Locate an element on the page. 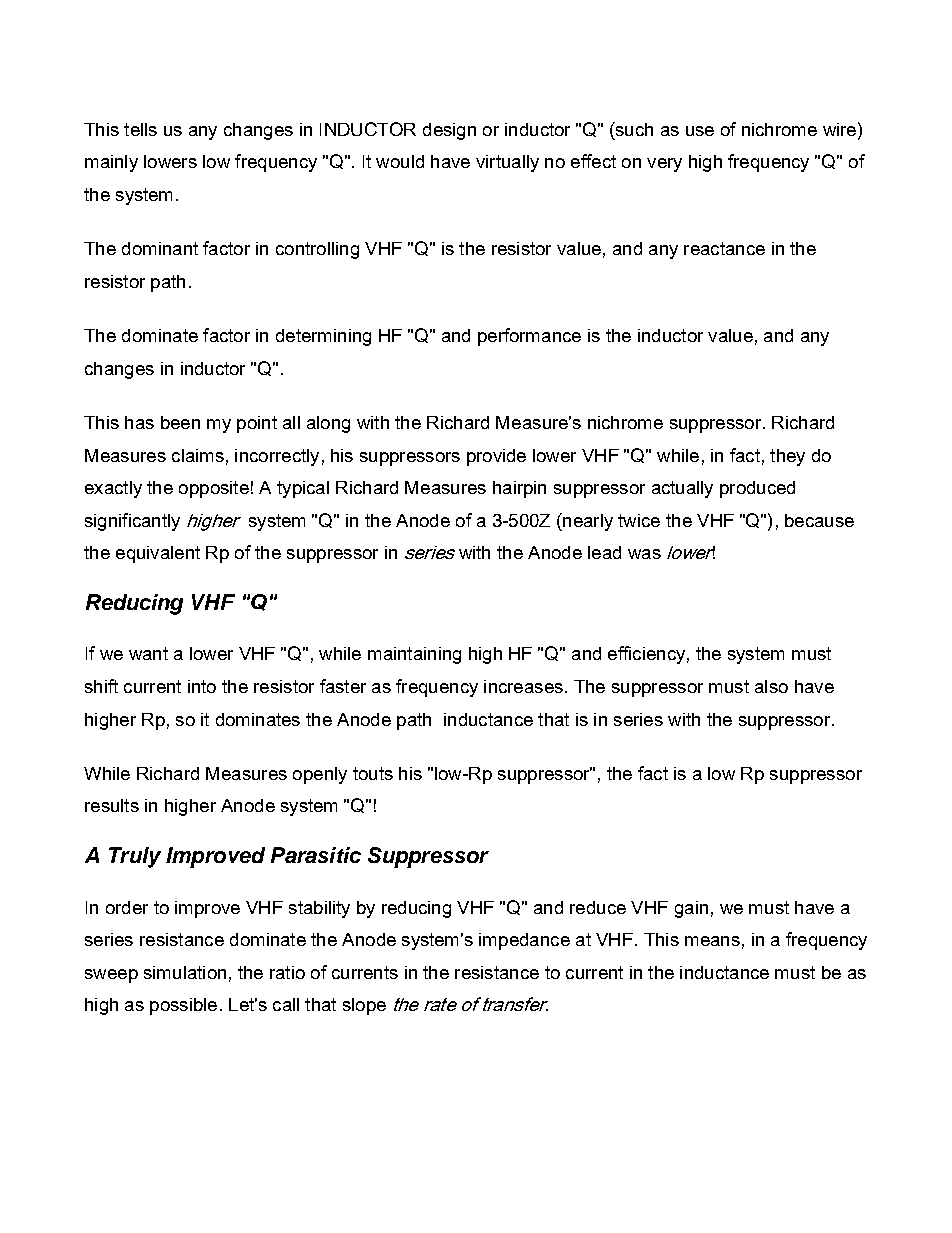 This document has width=952, height=1233. also is located at coordinates (771, 686).
